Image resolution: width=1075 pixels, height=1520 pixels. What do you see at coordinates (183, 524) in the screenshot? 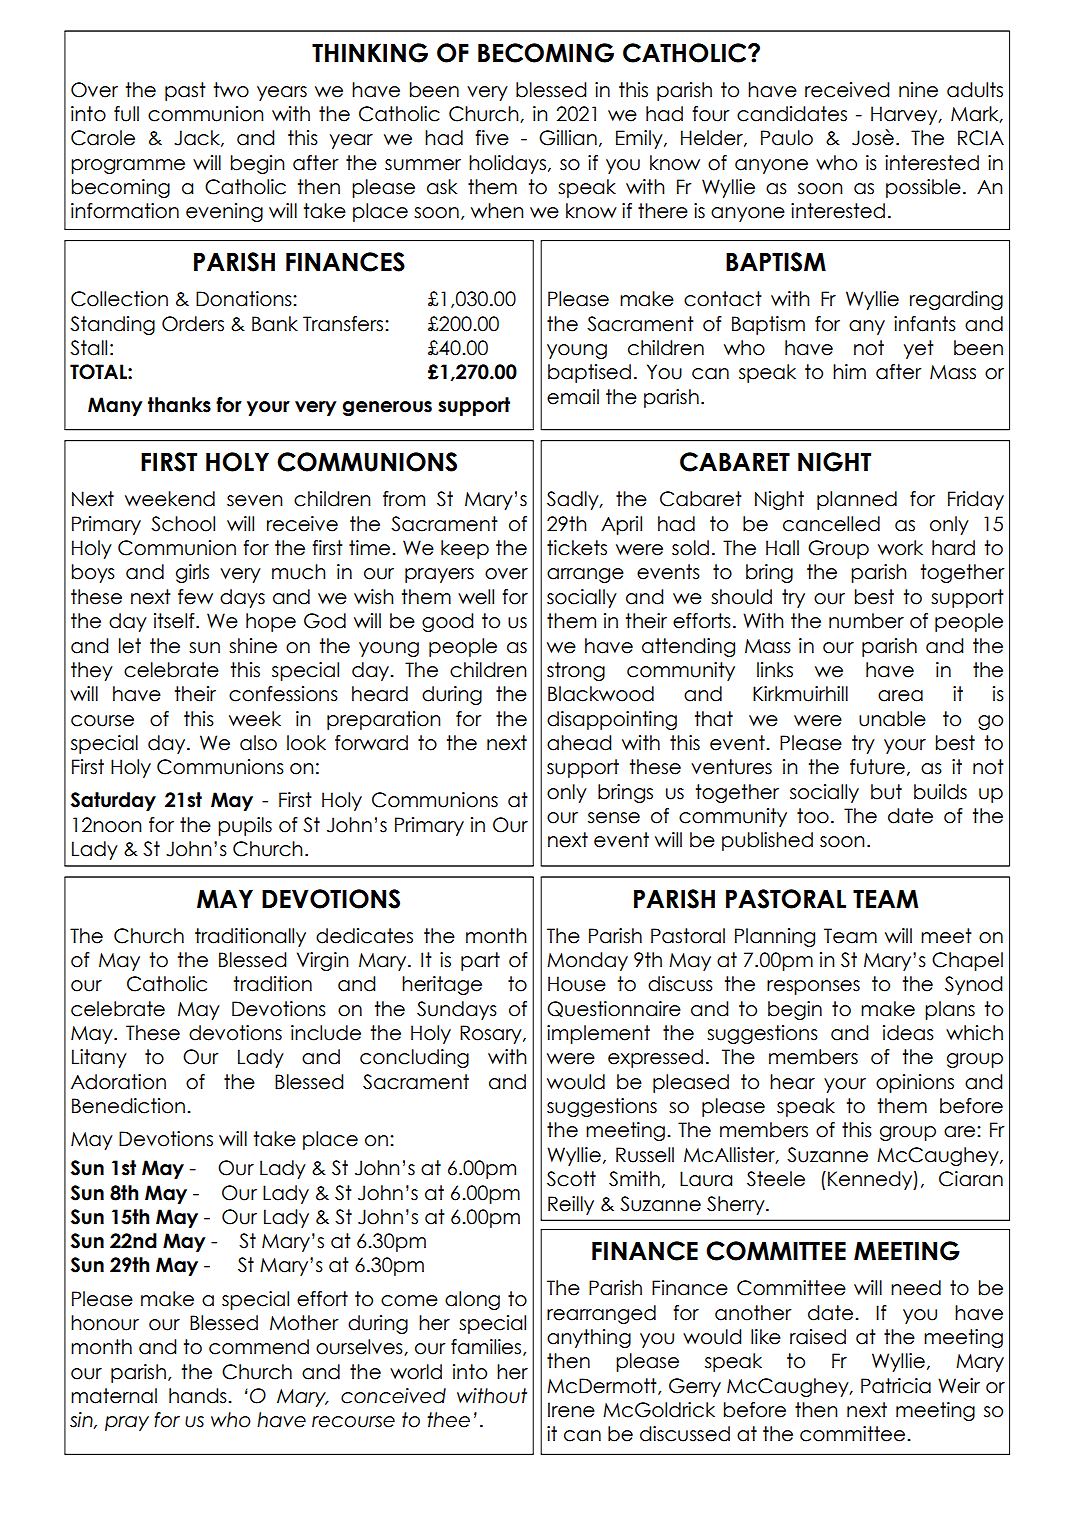
I see `School` at bounding box center [183, 524].
